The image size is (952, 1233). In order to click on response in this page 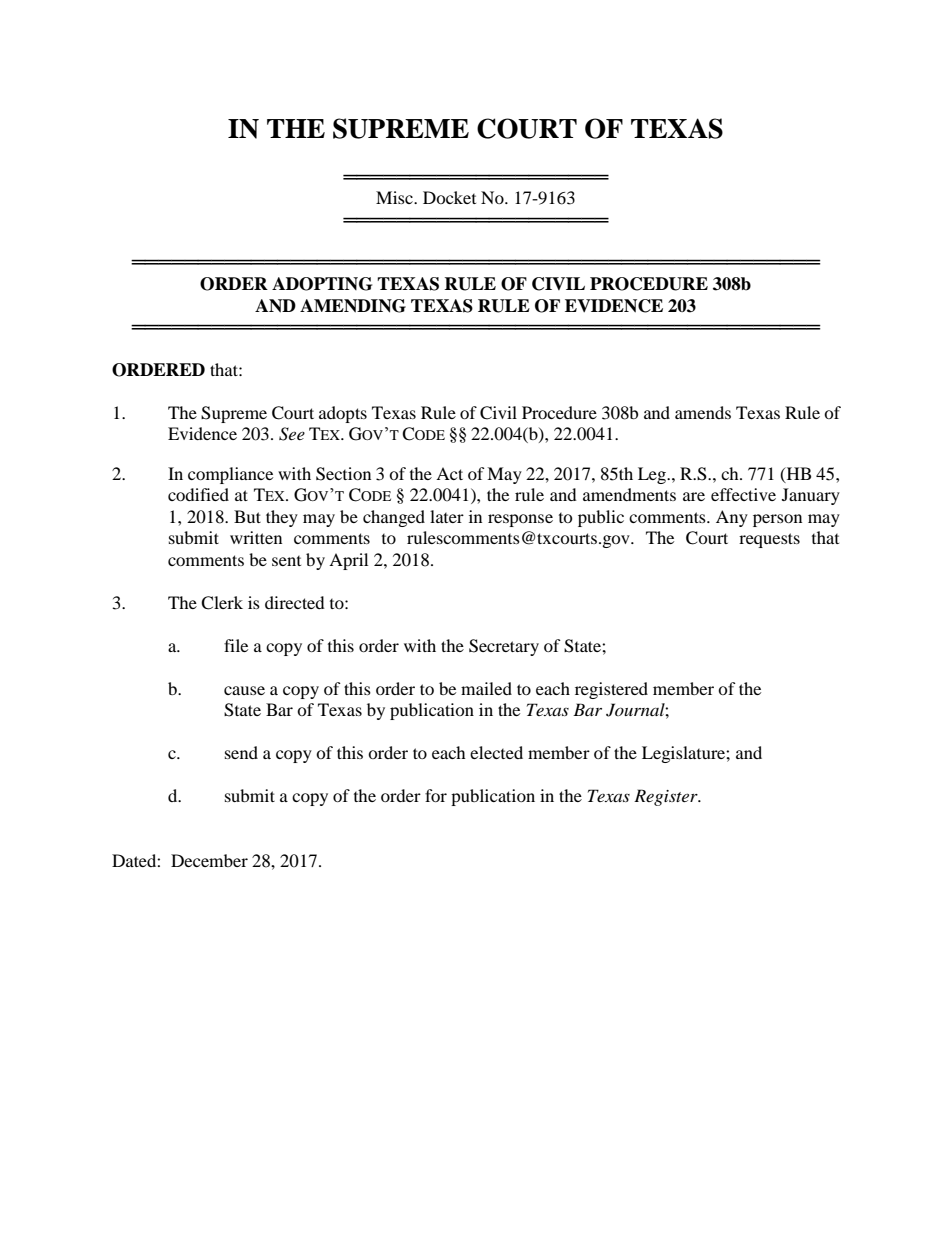, I will do `click(520, 520)`.
